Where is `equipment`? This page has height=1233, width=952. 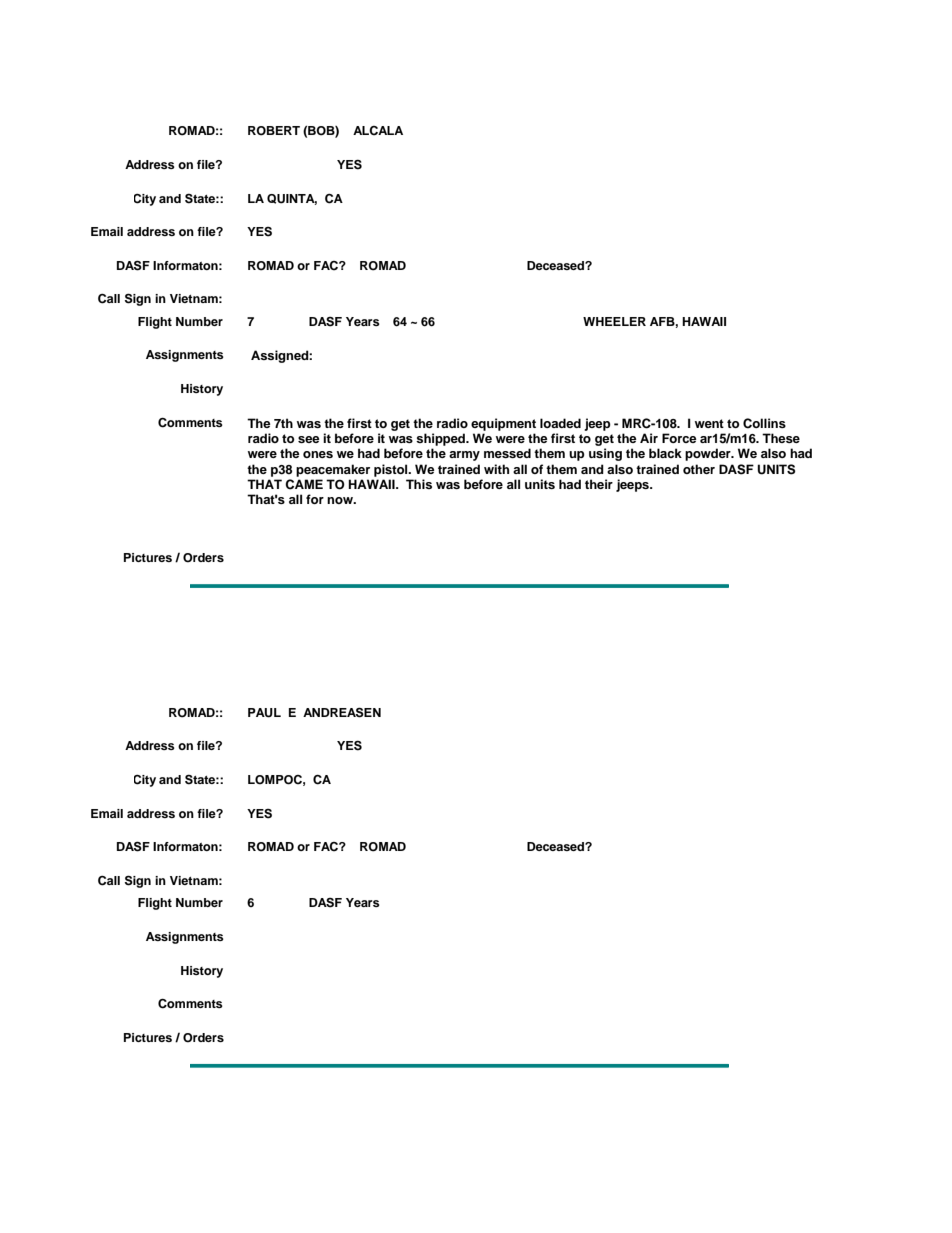 equipment is located at coordinates (503, 424).
